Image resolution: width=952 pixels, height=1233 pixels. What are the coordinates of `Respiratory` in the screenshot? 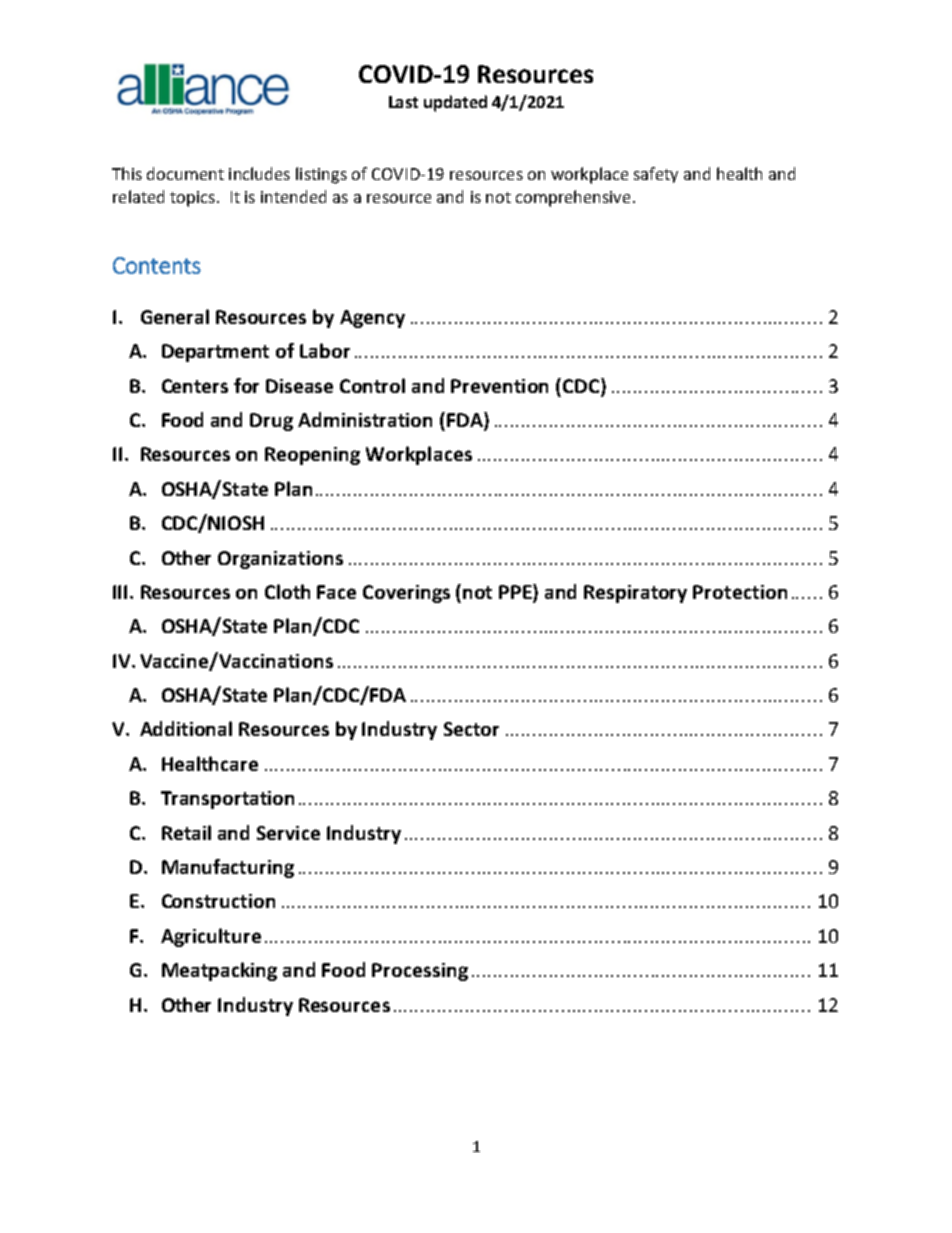 It's located at (635, 594).
